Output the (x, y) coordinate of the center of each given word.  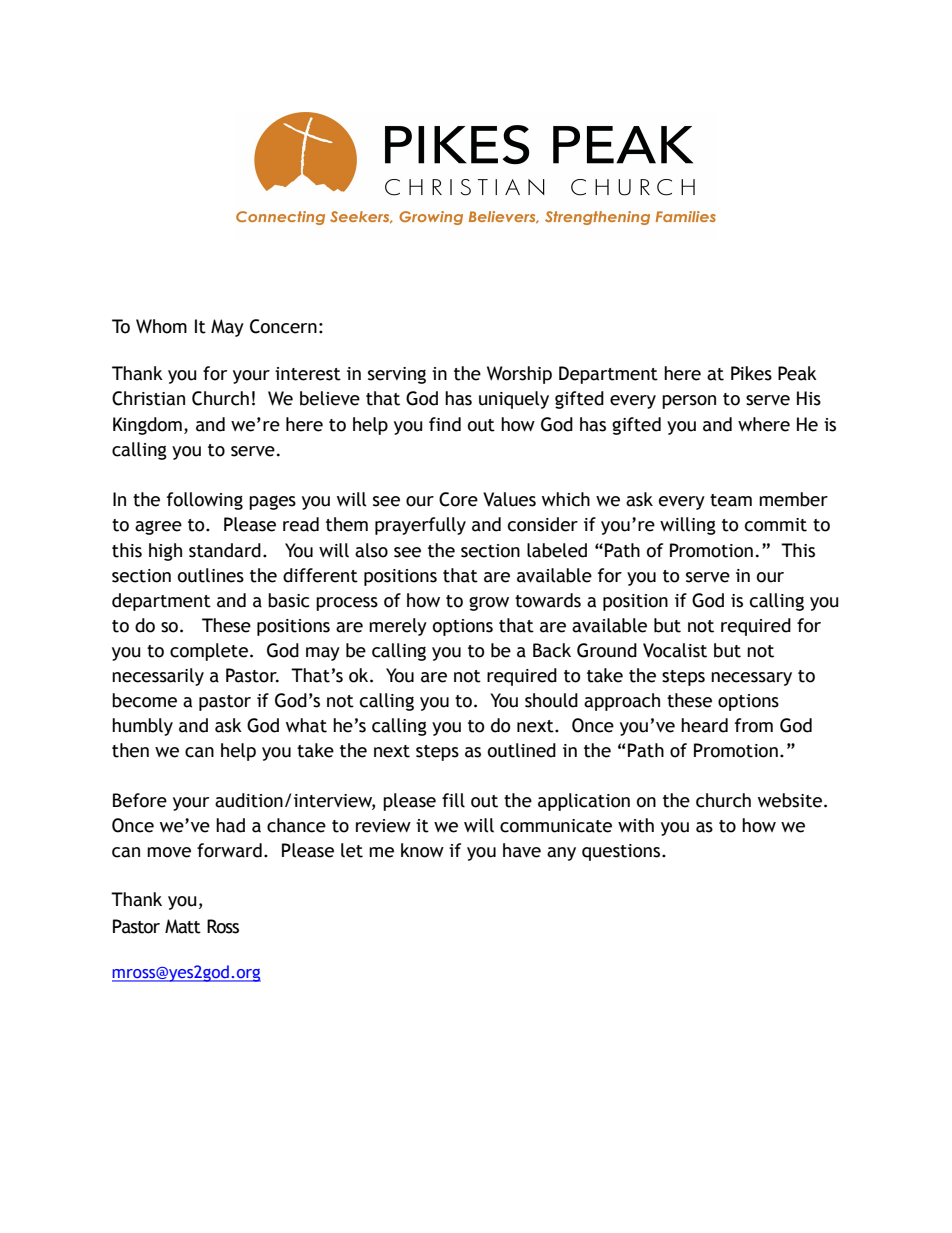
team (731, 500)
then (130, 750)
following (205, 501)
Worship (519, 375)
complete (209, 652)
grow (489, 603)
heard (704, 725)
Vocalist (675, 650)
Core (458, 499)
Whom (161, 326)
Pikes (751, 373)
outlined (522, 750)
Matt (183, 926)
